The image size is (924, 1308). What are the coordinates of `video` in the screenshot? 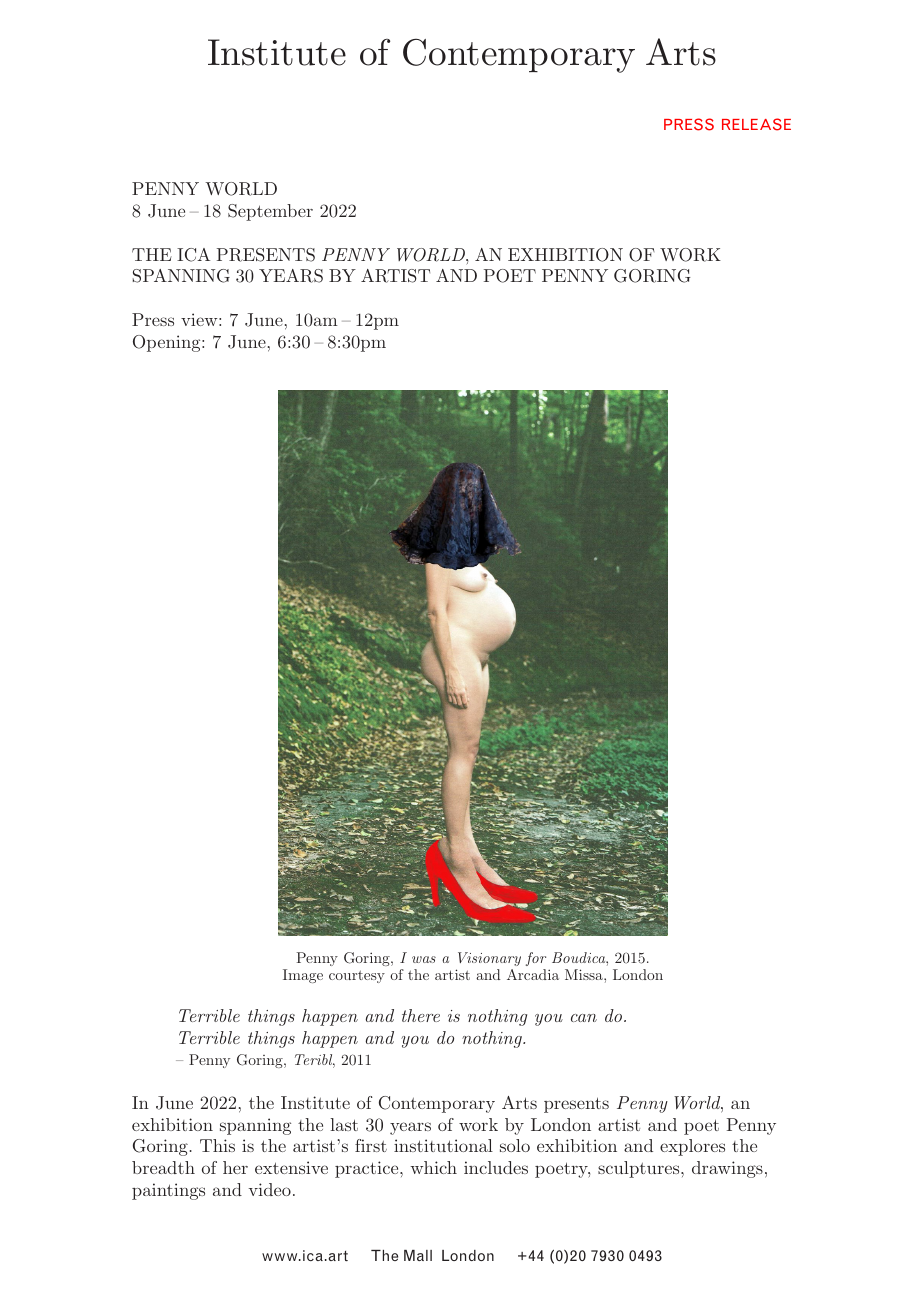 It's located at (270, 1189).
